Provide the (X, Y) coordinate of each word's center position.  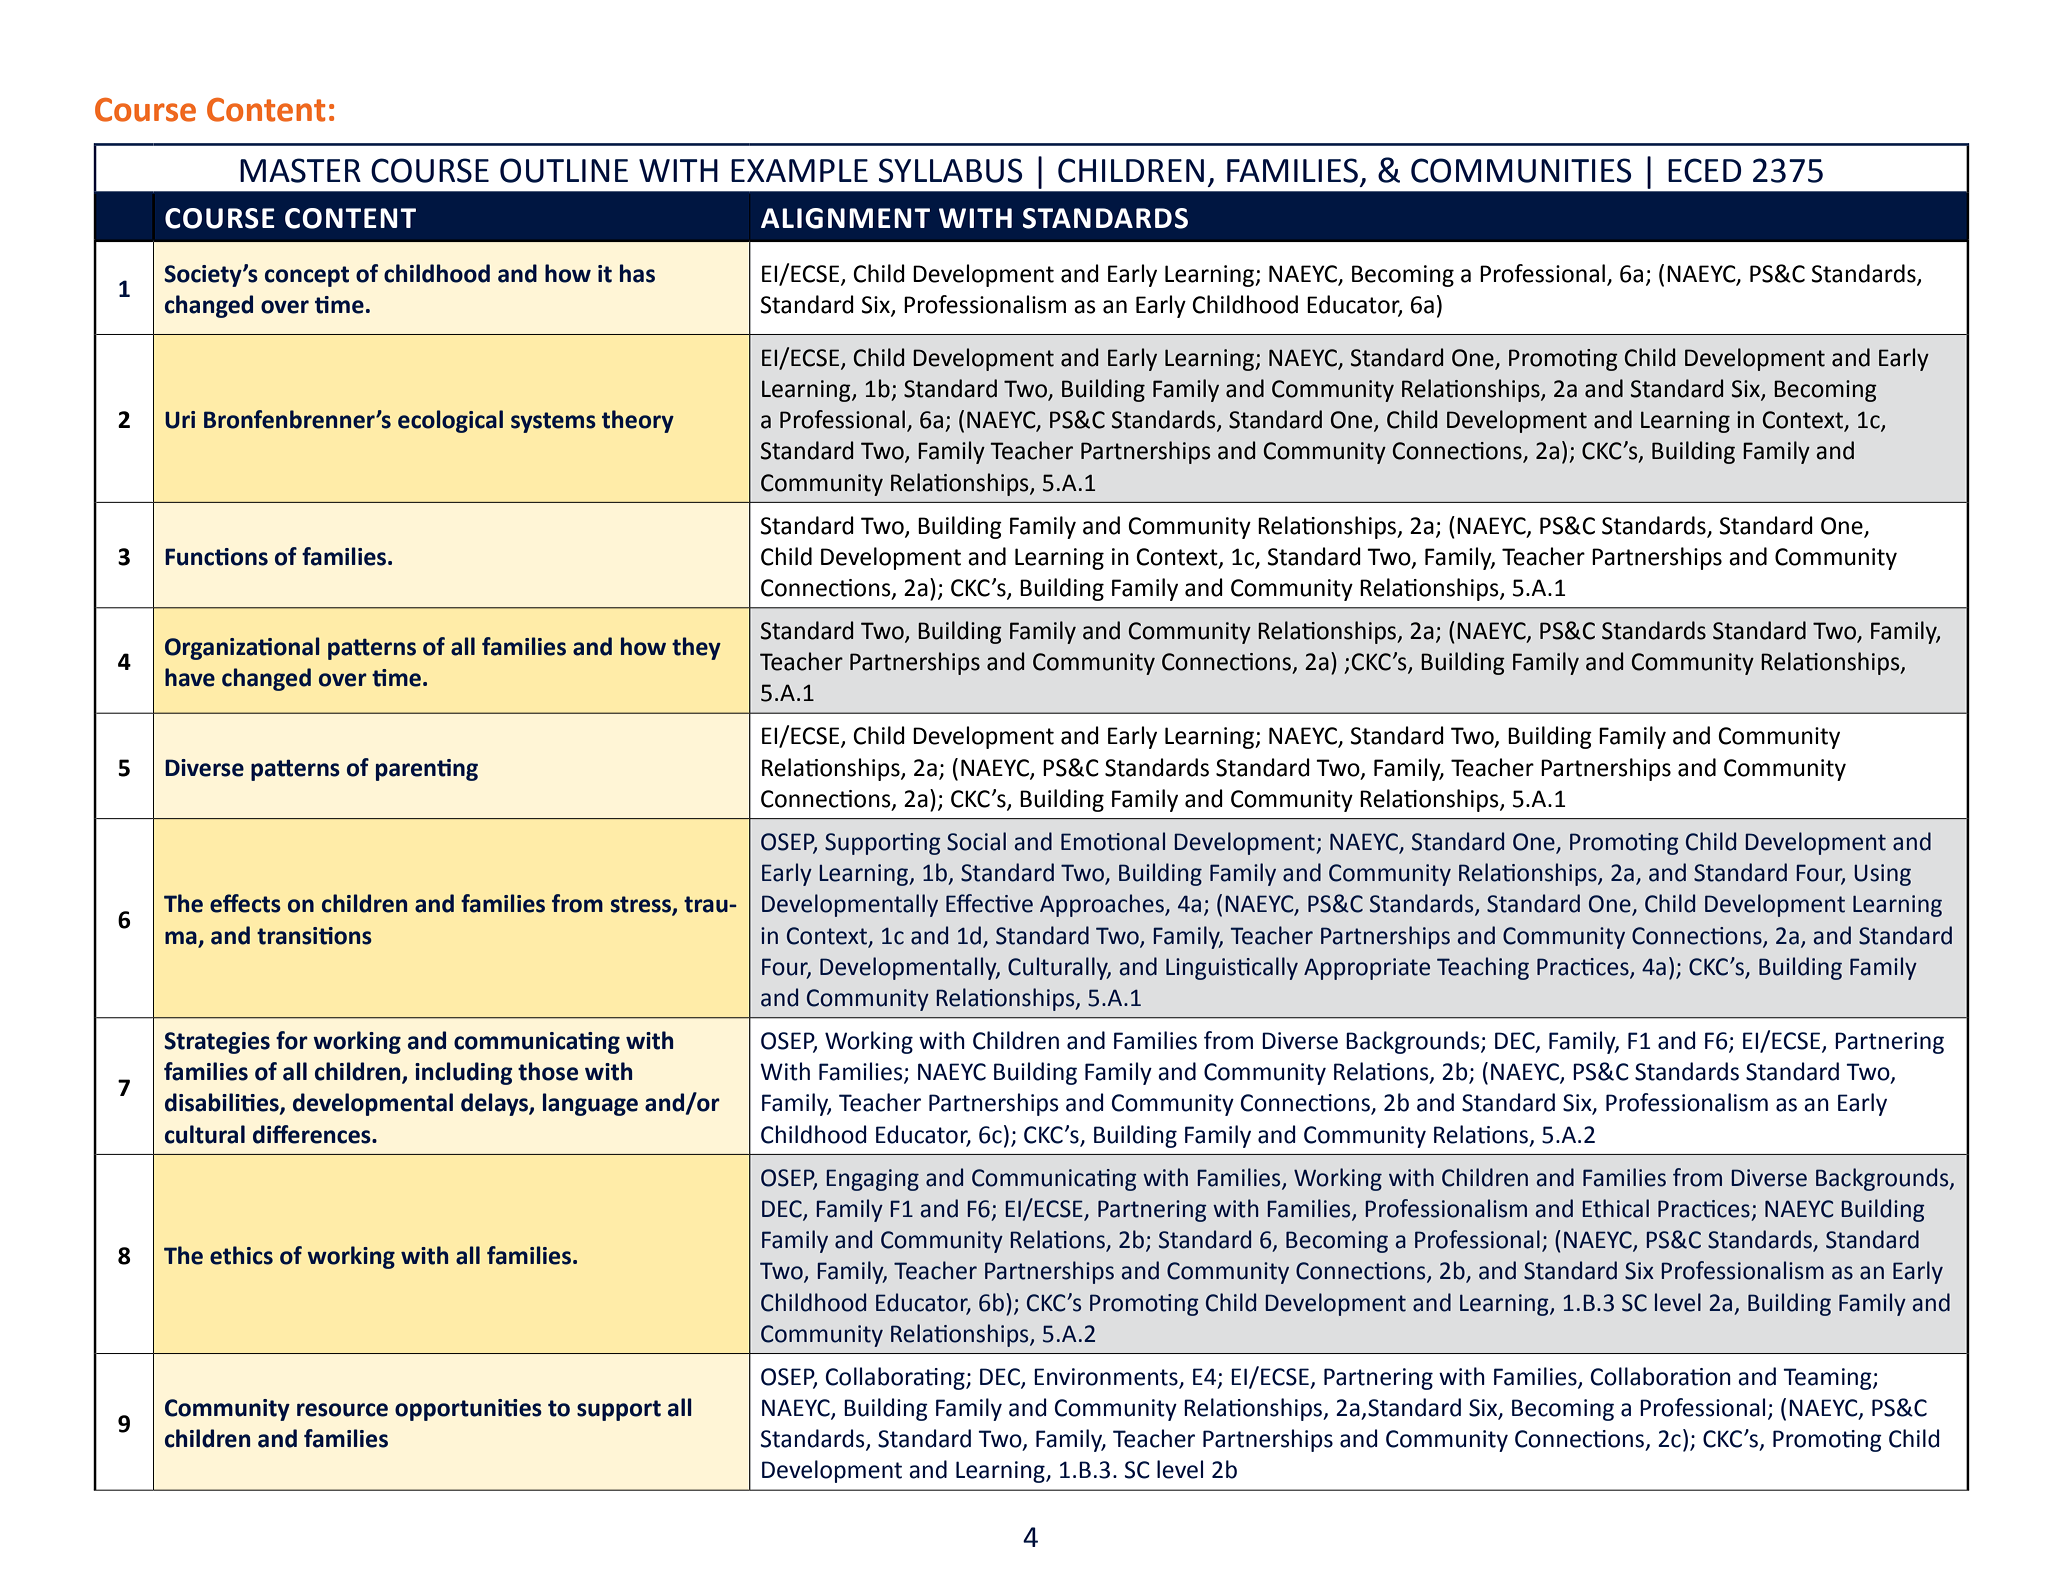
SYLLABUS (950, 170)
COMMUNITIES (1521, 170)
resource (342, 1410)
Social (976, 841)
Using (1882, 875)
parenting (427, 770)
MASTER (300, 170)
